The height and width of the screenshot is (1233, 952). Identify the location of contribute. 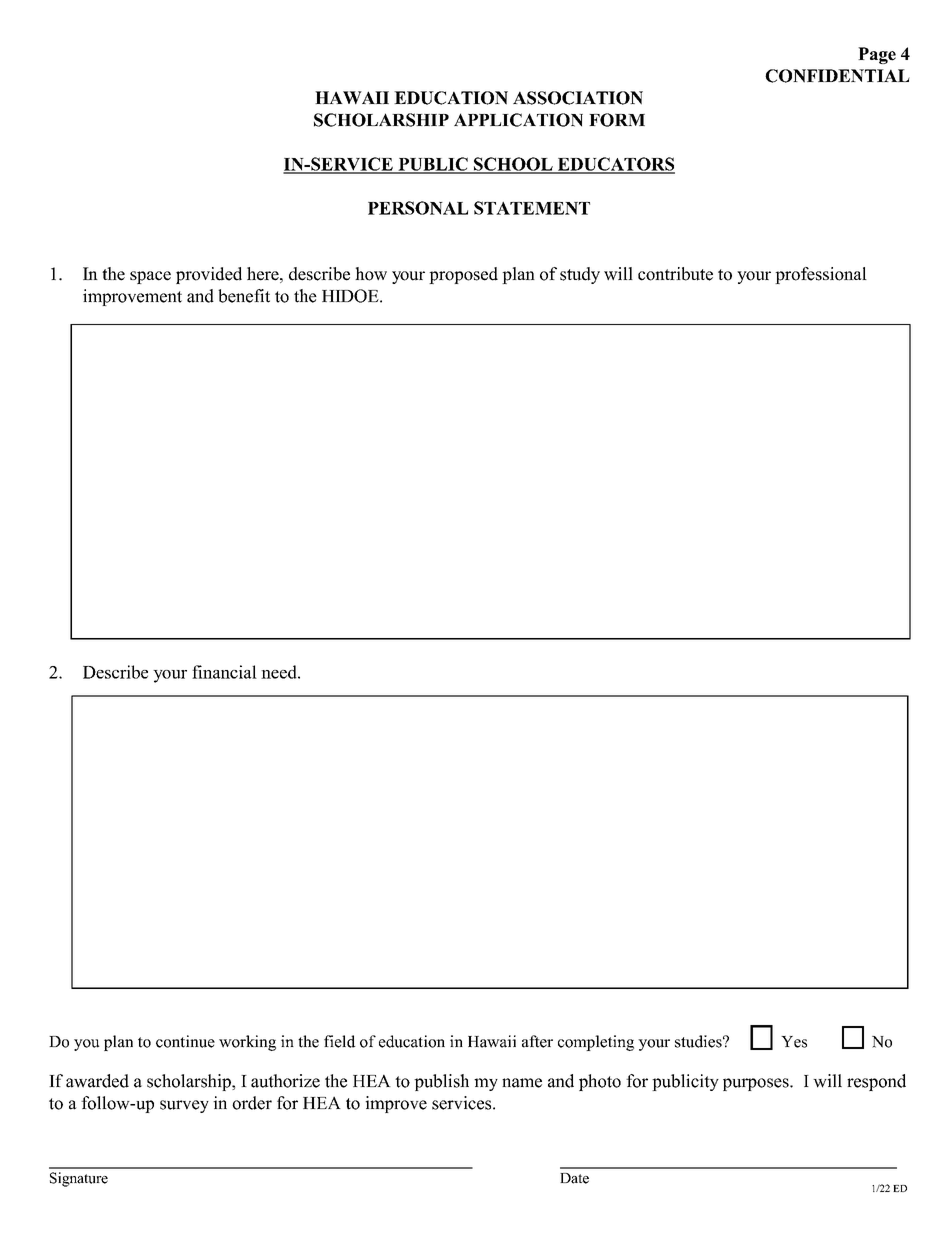
(675, 274).
